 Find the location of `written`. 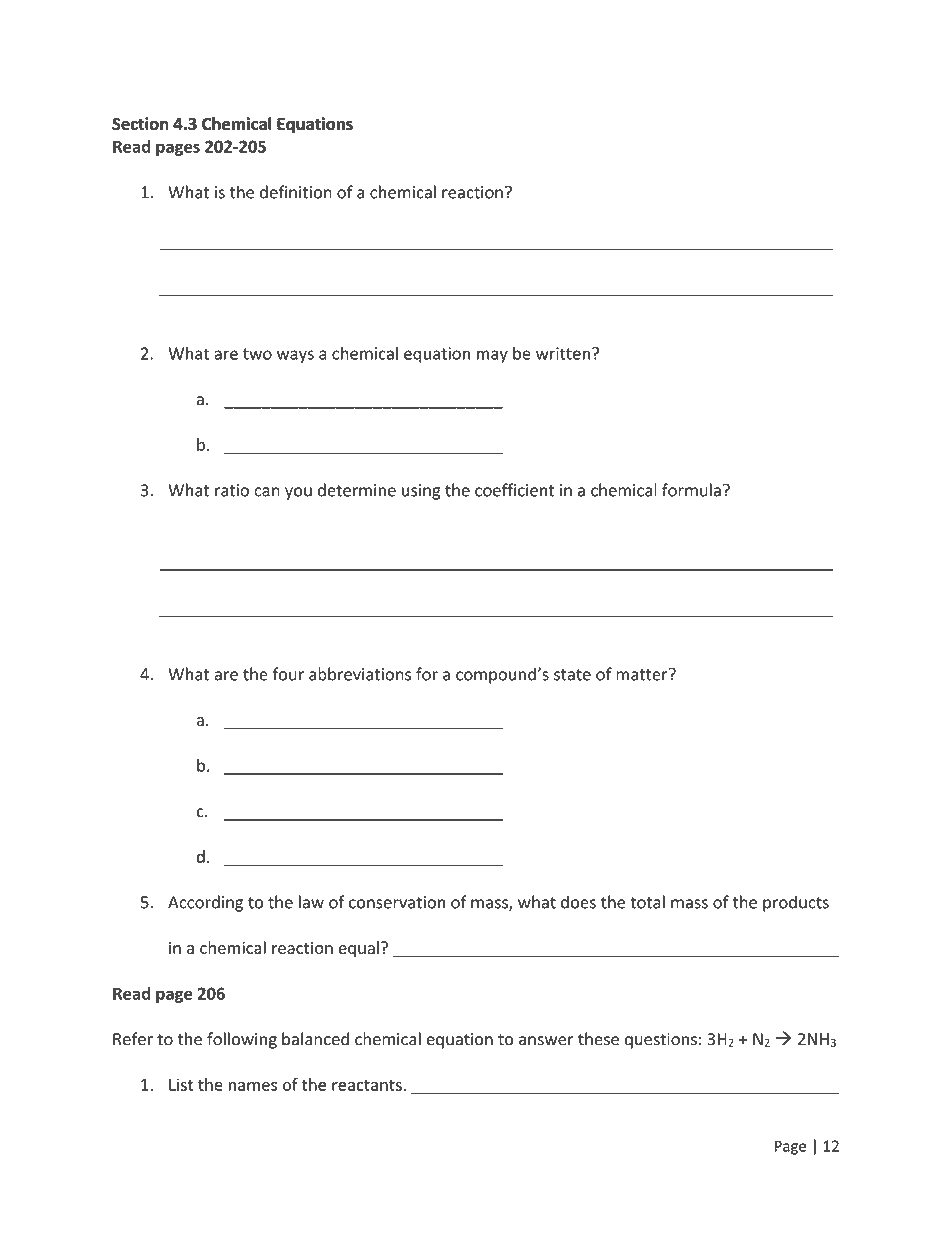

written is located at coordinates (563, 353).
